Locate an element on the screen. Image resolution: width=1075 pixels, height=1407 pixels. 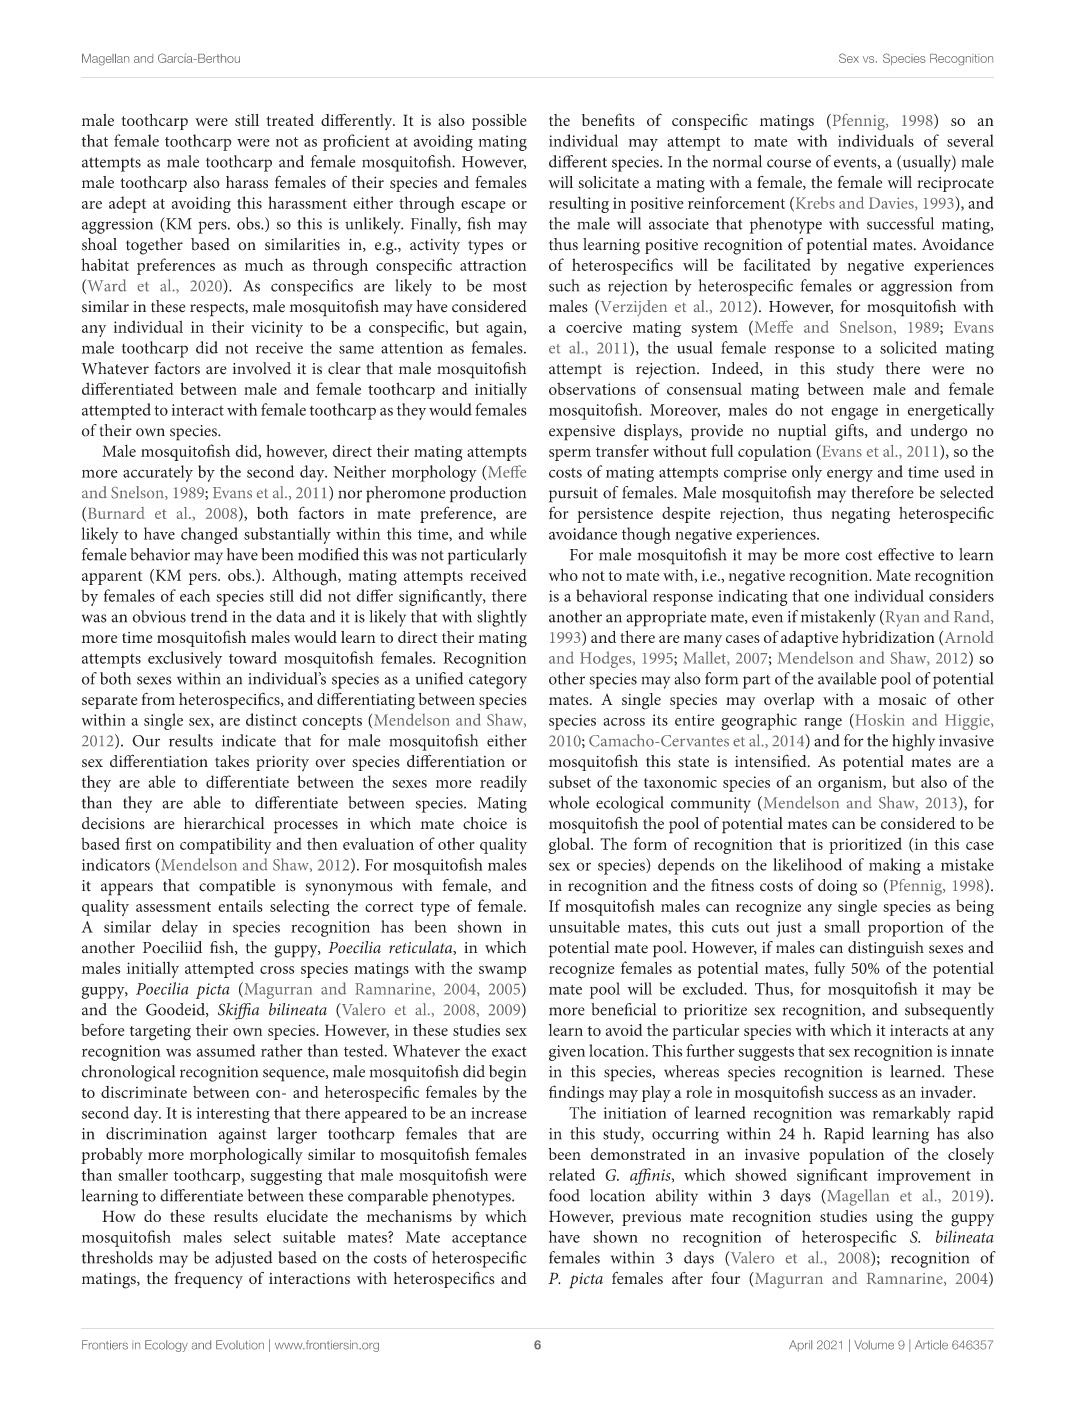
frequency is located at coordinates (209, 1280).
